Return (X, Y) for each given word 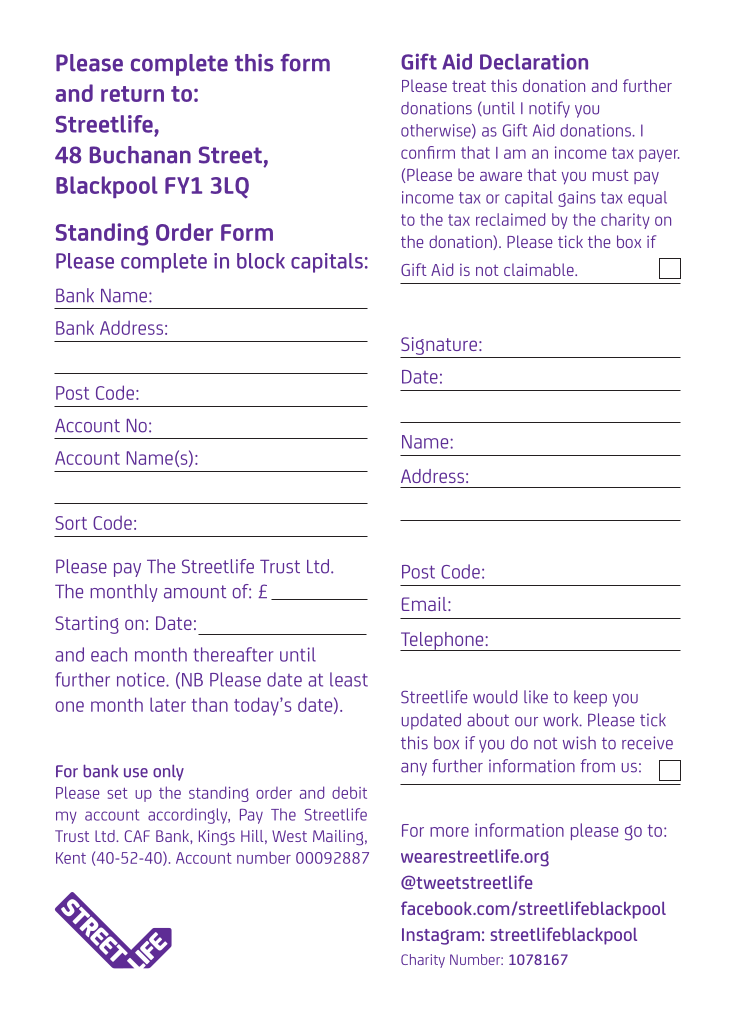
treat (469, 86)
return (132, 94)
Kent (71, 858)
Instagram (441, 936)
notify (549, 109)
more (449, 832)
